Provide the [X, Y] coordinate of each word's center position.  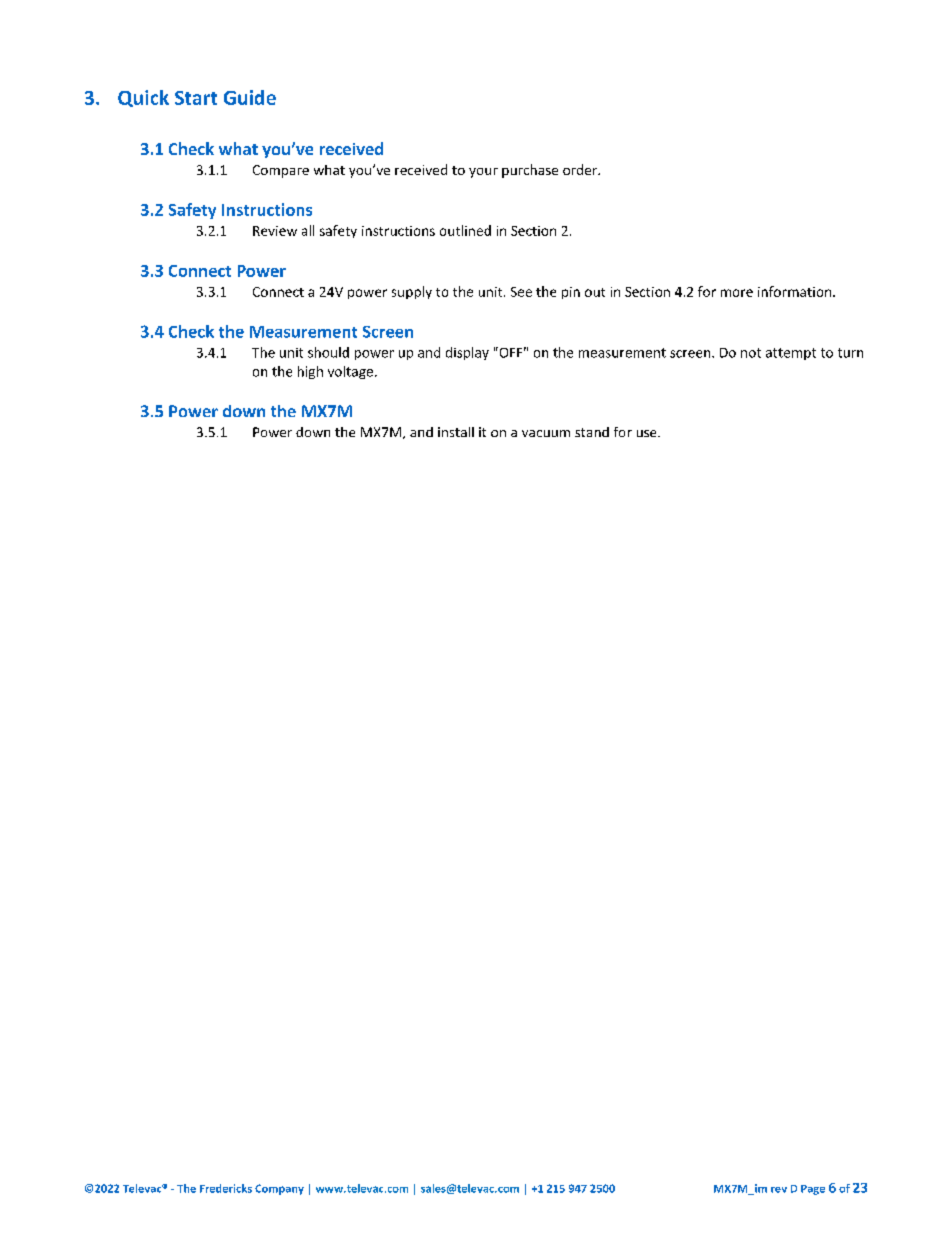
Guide [250, 97]
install [456, 432]
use [648, 433]
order [581, 169]
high [310, 372]
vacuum [546, 433]
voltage [350, 372]
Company [279, 1189]
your [483, 173]
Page [813, 1190]
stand [592, 432]
